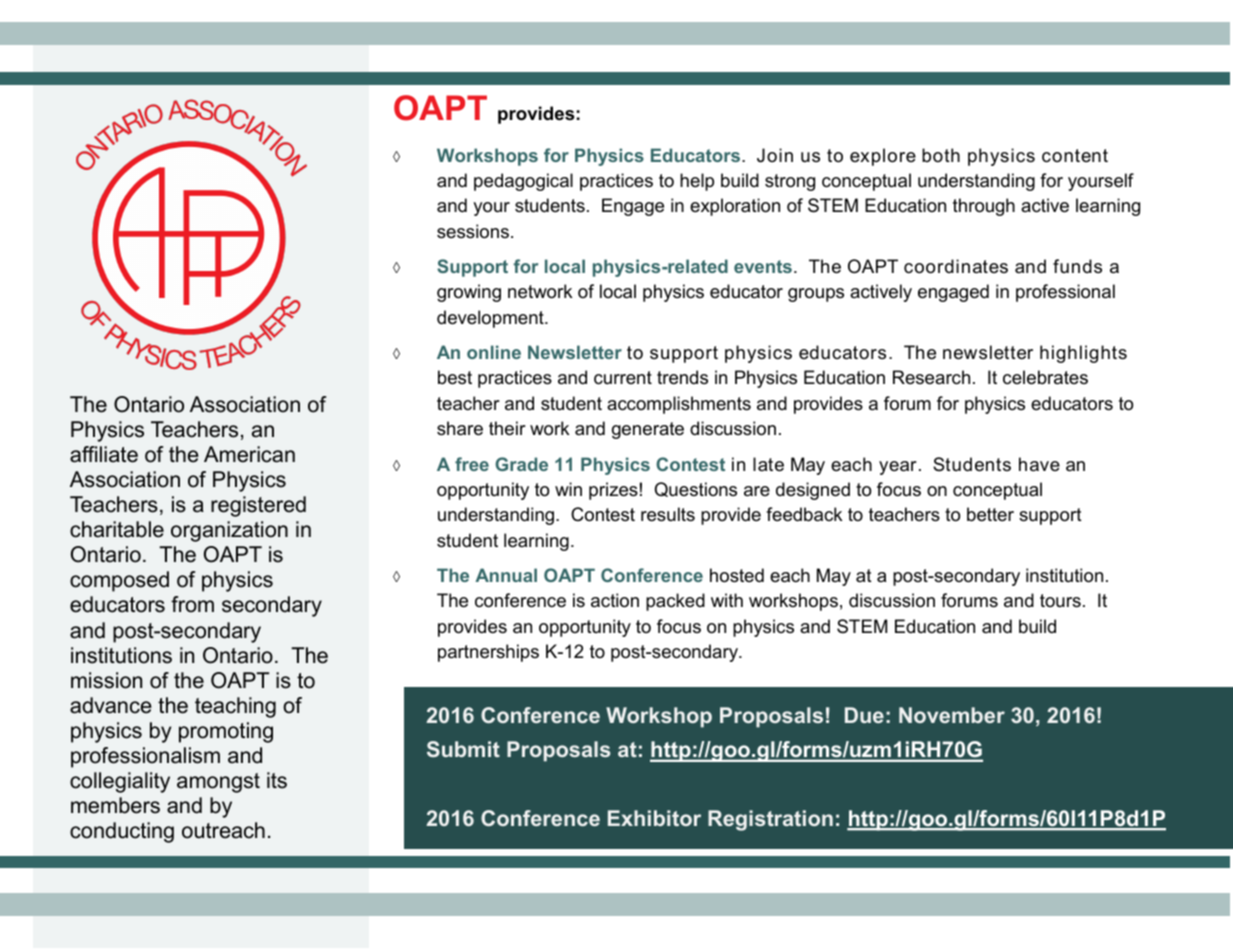 The image size is (1233, 952). Describe the element at coordinates (192, 604) in the screenshot. I see `from` at that location.
